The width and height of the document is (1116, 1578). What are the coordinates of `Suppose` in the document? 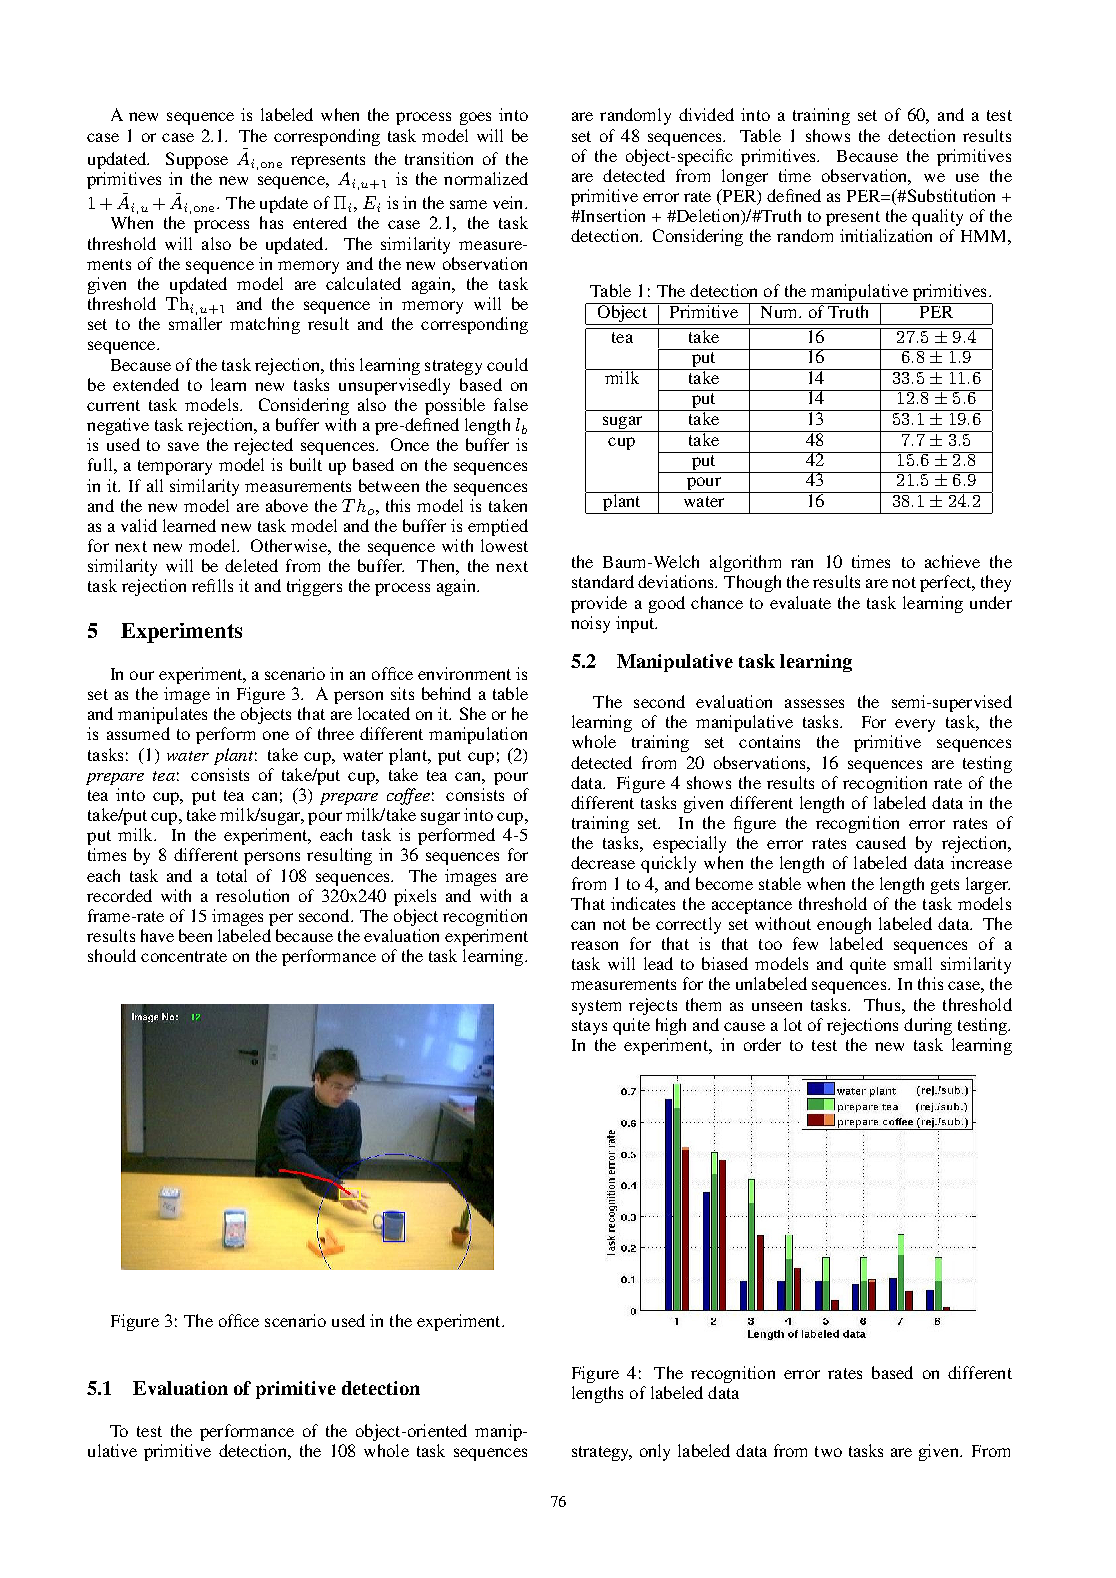 It's located at (197, 160).
